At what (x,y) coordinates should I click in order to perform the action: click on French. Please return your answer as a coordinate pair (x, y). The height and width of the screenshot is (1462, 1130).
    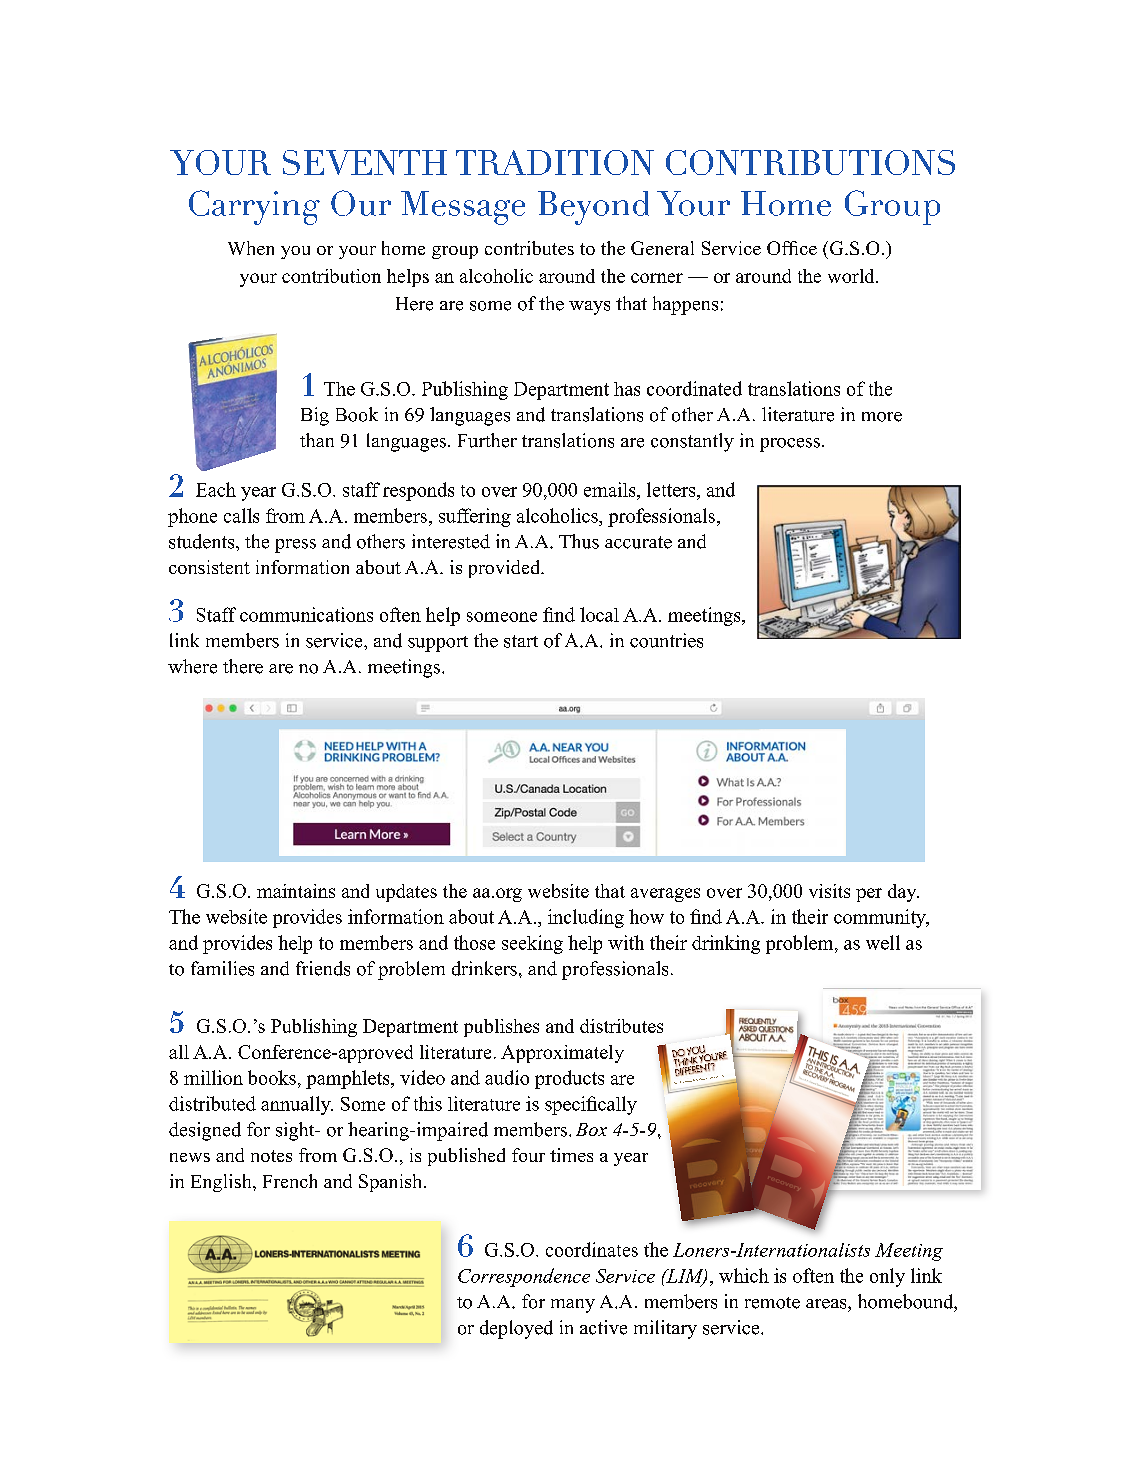
    Looking at the image, I should click on (290, 1181).
